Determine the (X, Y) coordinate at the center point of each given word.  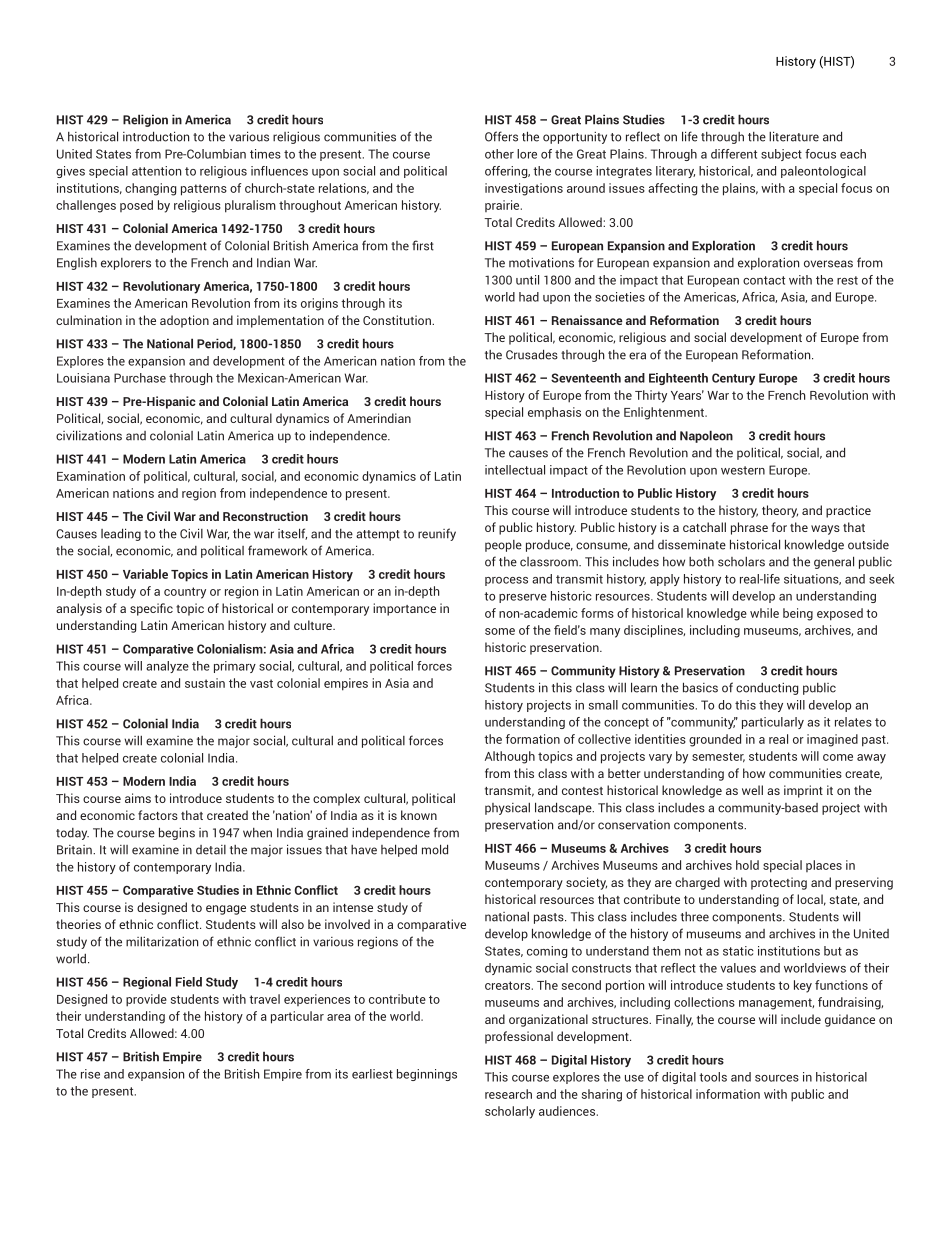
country (185, 593)
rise (90, 1074)
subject (781, 155)
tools (713, 1077)
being (798, 614)
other (499, 154)
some (500, 631)
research (508, 1094)
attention (156, 171)
